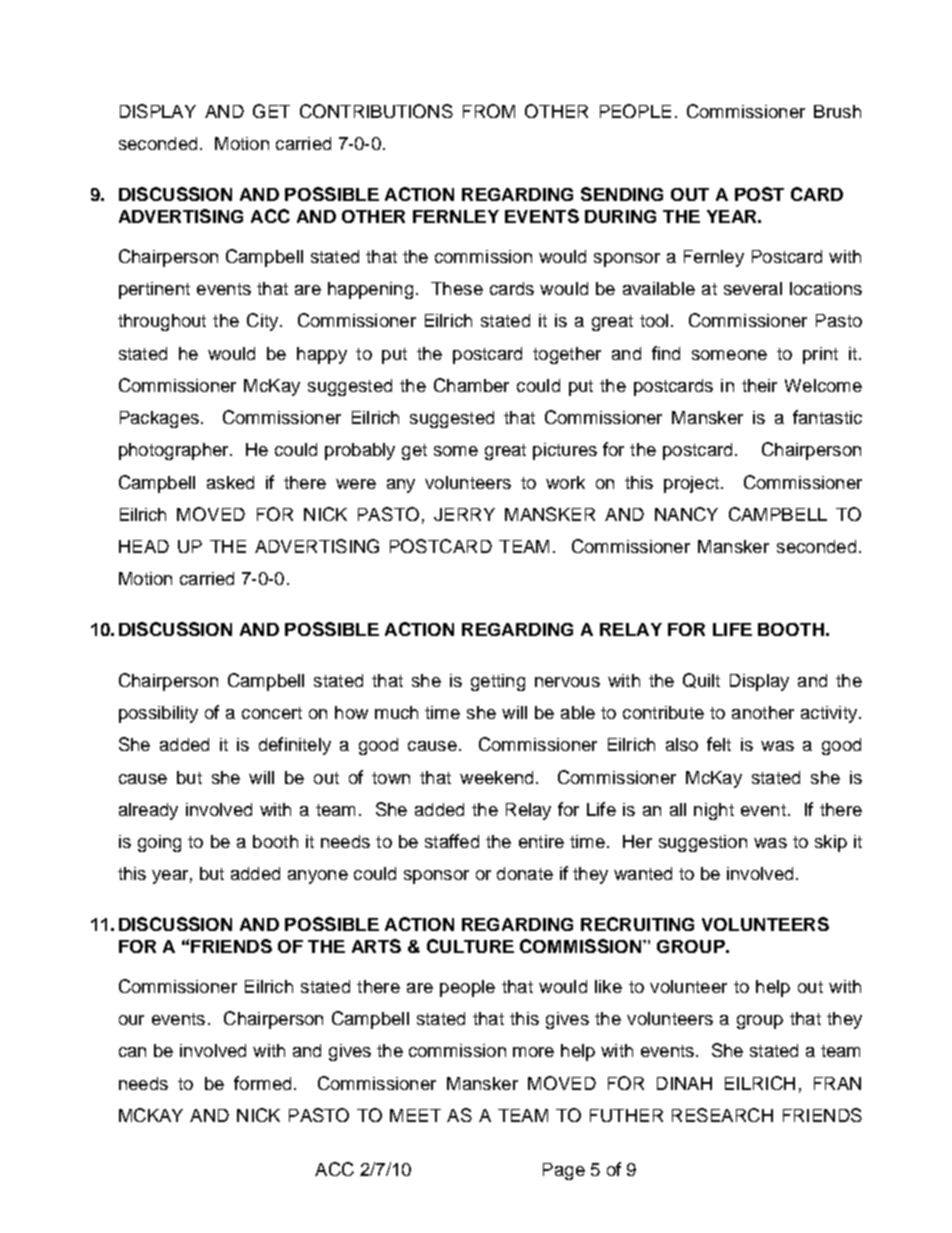 The width and height of the screenshot is (952, 1233). Describe the element at coordinates (525, 873) in the screenshot. I see `donate` at that location.
